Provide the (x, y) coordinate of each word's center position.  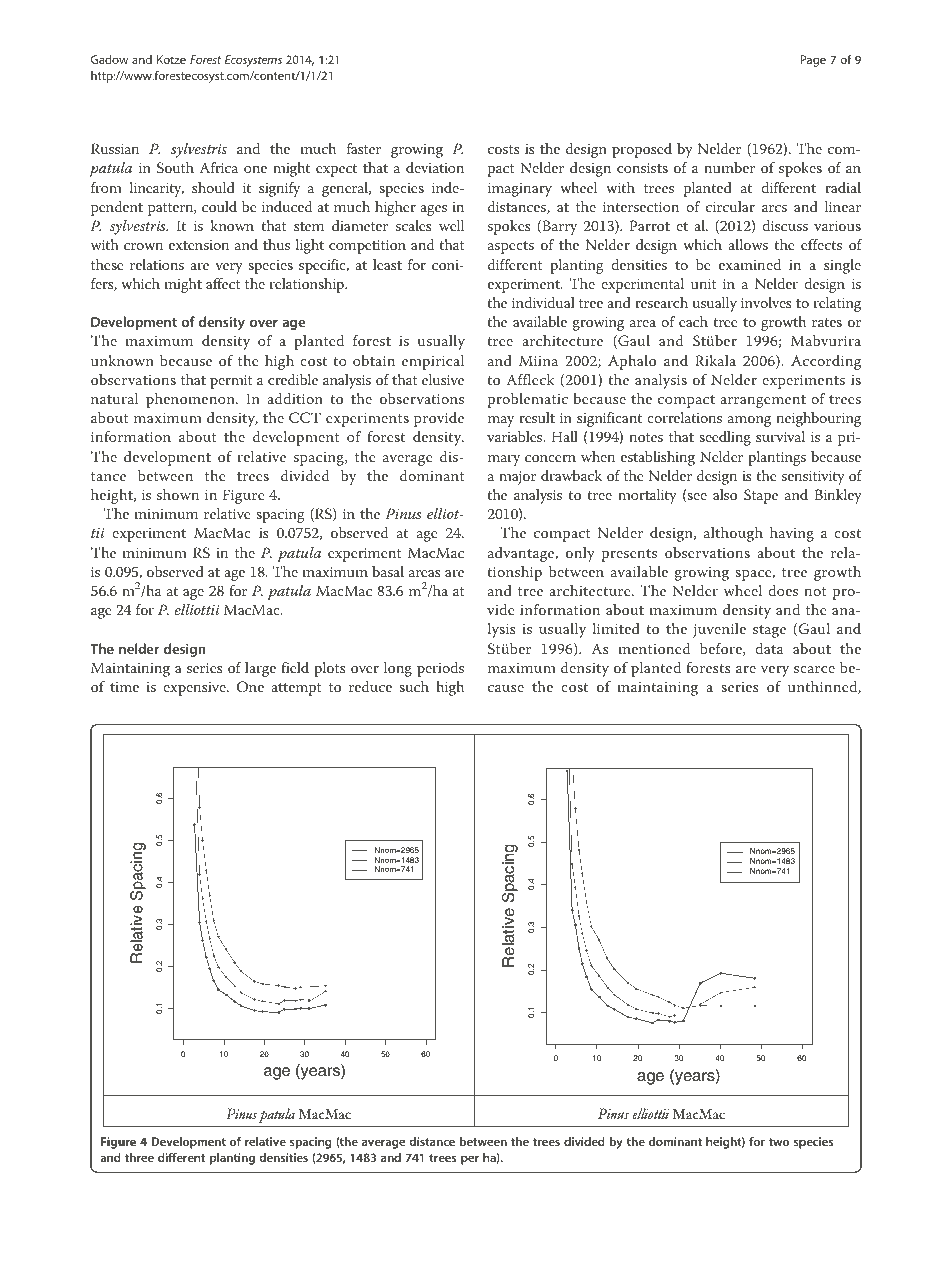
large (260, 669)
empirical (433, 362)
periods (440, 669)
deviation (435, 167)
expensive (195, 689)
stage (769, 631)
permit (231, 382)
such (414, 686)
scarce (814, 669)
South (175, 168)
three (139, 1157)
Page (813, 61)
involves (766, 302)
